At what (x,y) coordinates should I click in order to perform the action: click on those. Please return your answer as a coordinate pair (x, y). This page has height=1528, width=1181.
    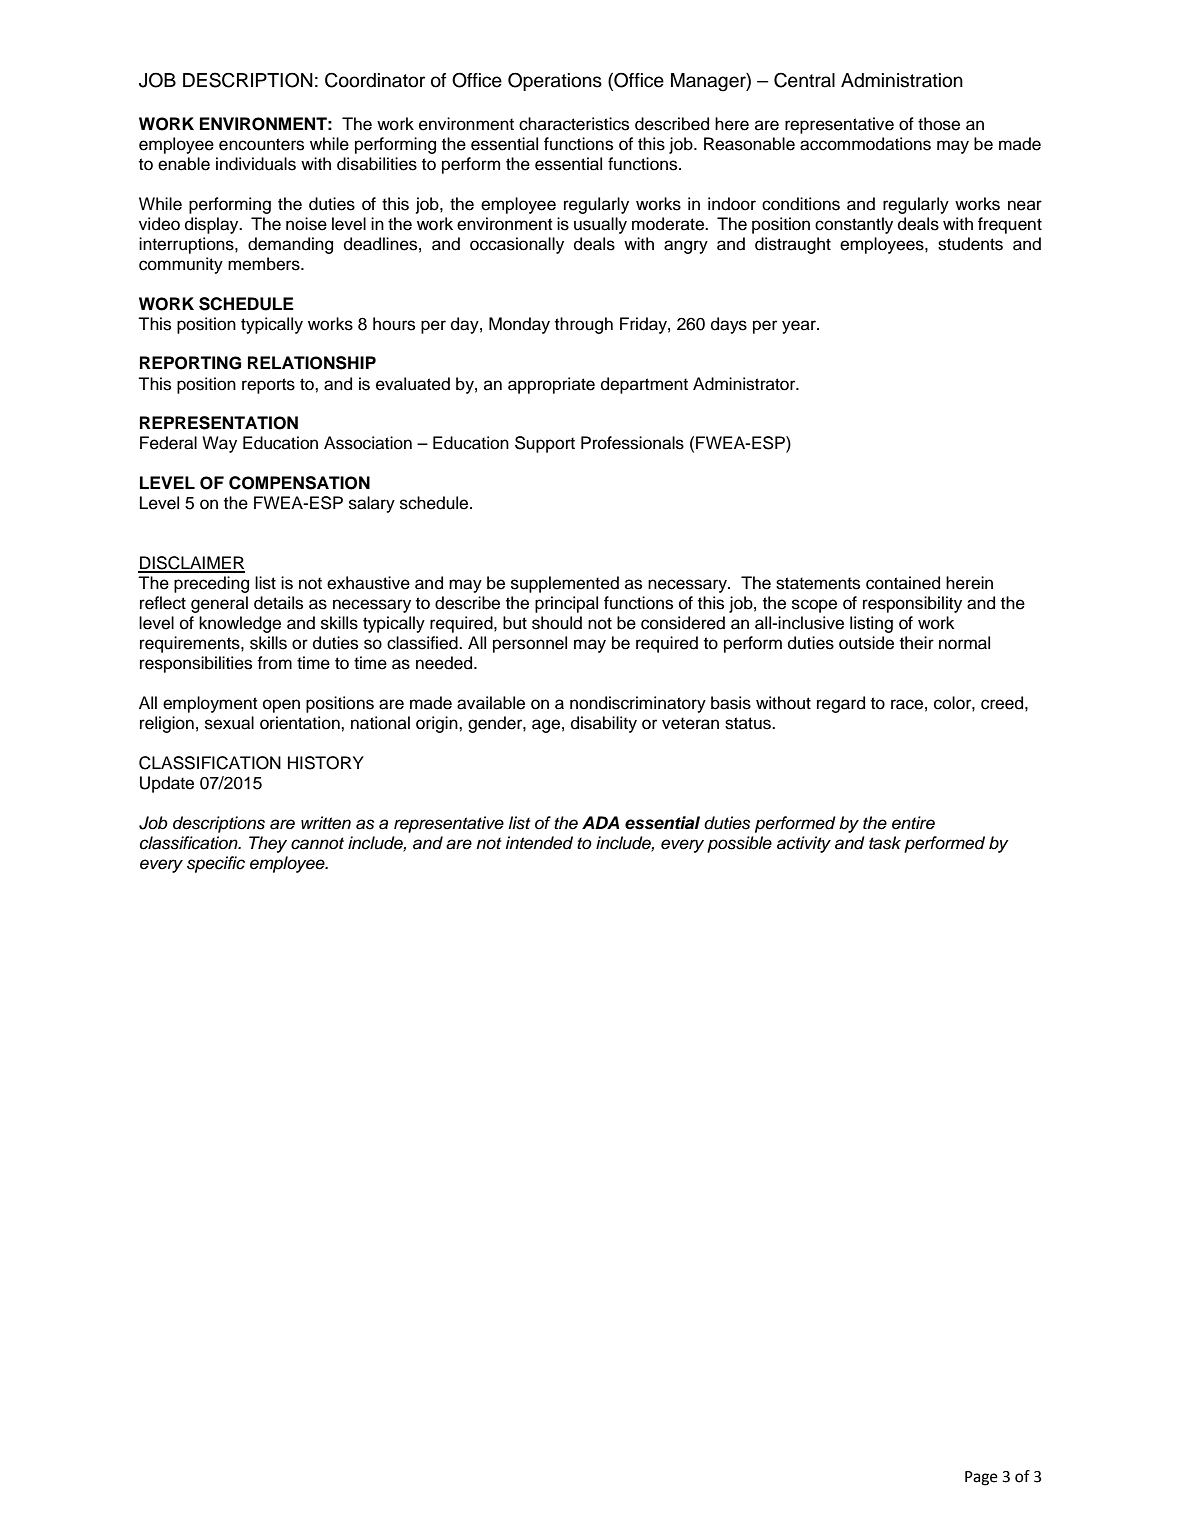
    Looking at the image, I should click on (939, 124).
